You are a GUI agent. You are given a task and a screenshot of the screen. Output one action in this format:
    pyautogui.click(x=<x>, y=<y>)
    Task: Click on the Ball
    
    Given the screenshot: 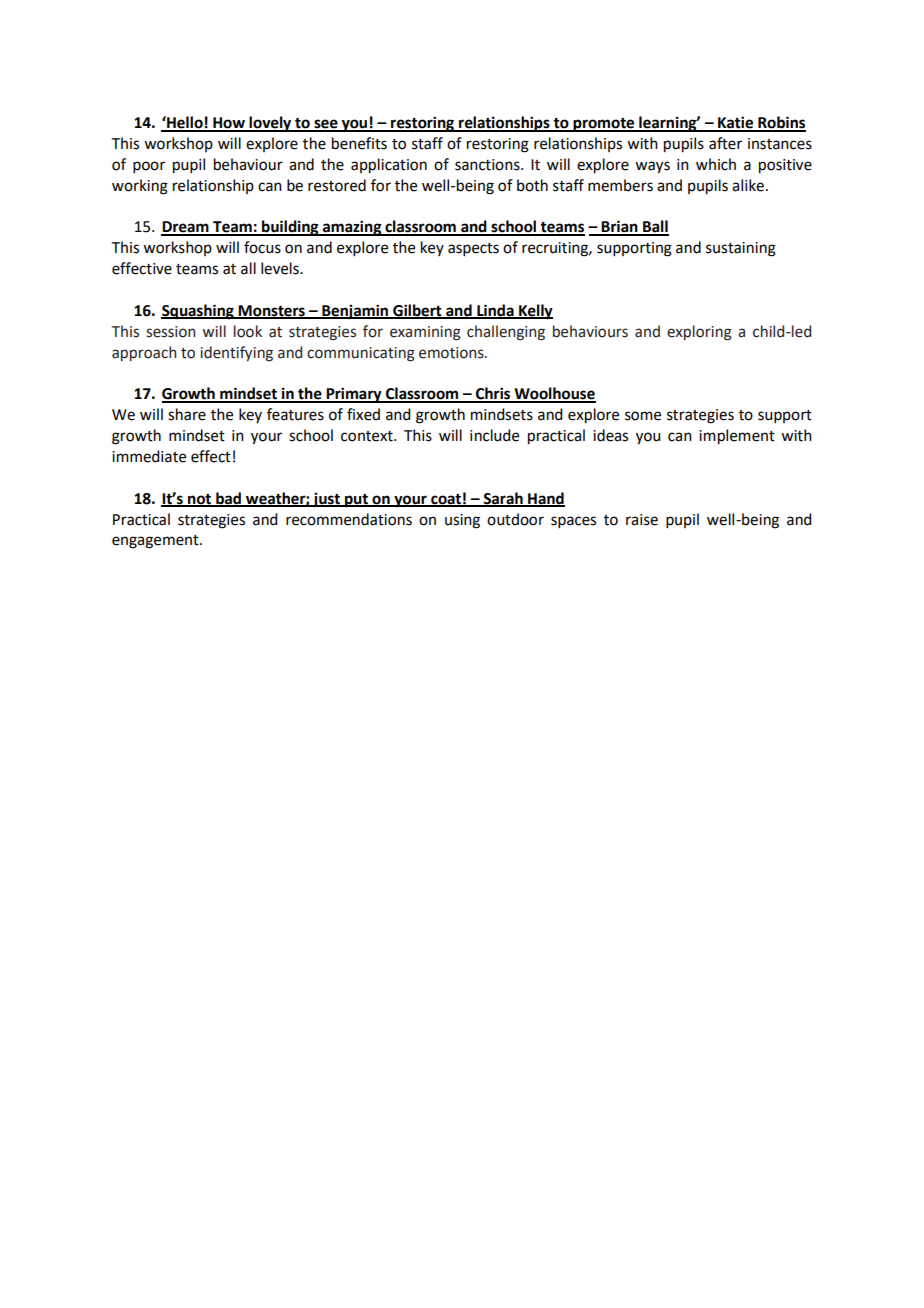 What is the action you would take?
    pyautogui.click(x=655, y=227)
